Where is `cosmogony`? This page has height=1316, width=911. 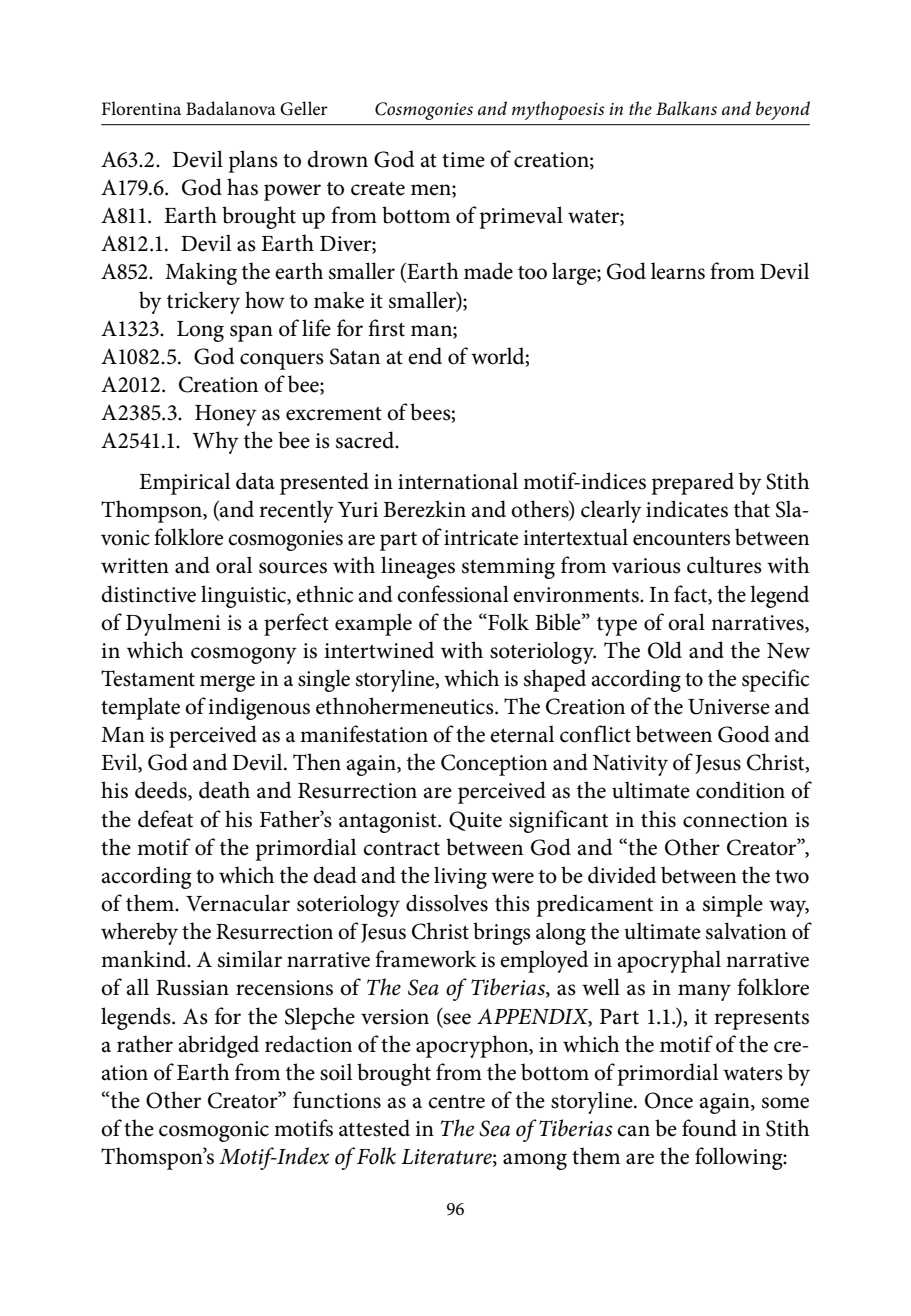
cosmogony is located at coordinates (244, 655).
